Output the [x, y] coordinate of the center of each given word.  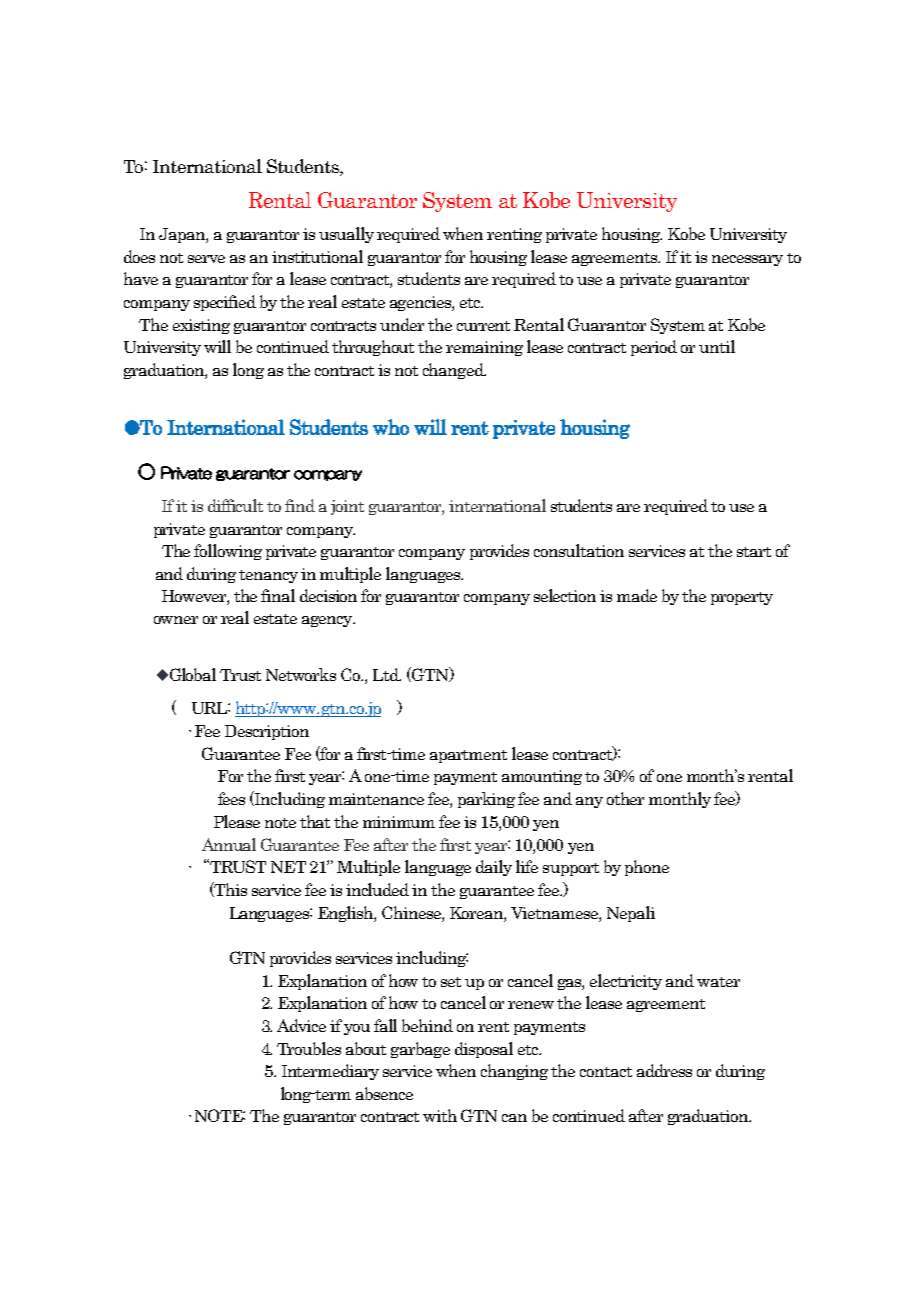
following [228, 552]
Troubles [309, 1048]
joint [347, 507]
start [754, 552]
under [402, 324]
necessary [747, 260]
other [625, 798]
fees [231, 798]
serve [206, 259]
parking [486, 800]
